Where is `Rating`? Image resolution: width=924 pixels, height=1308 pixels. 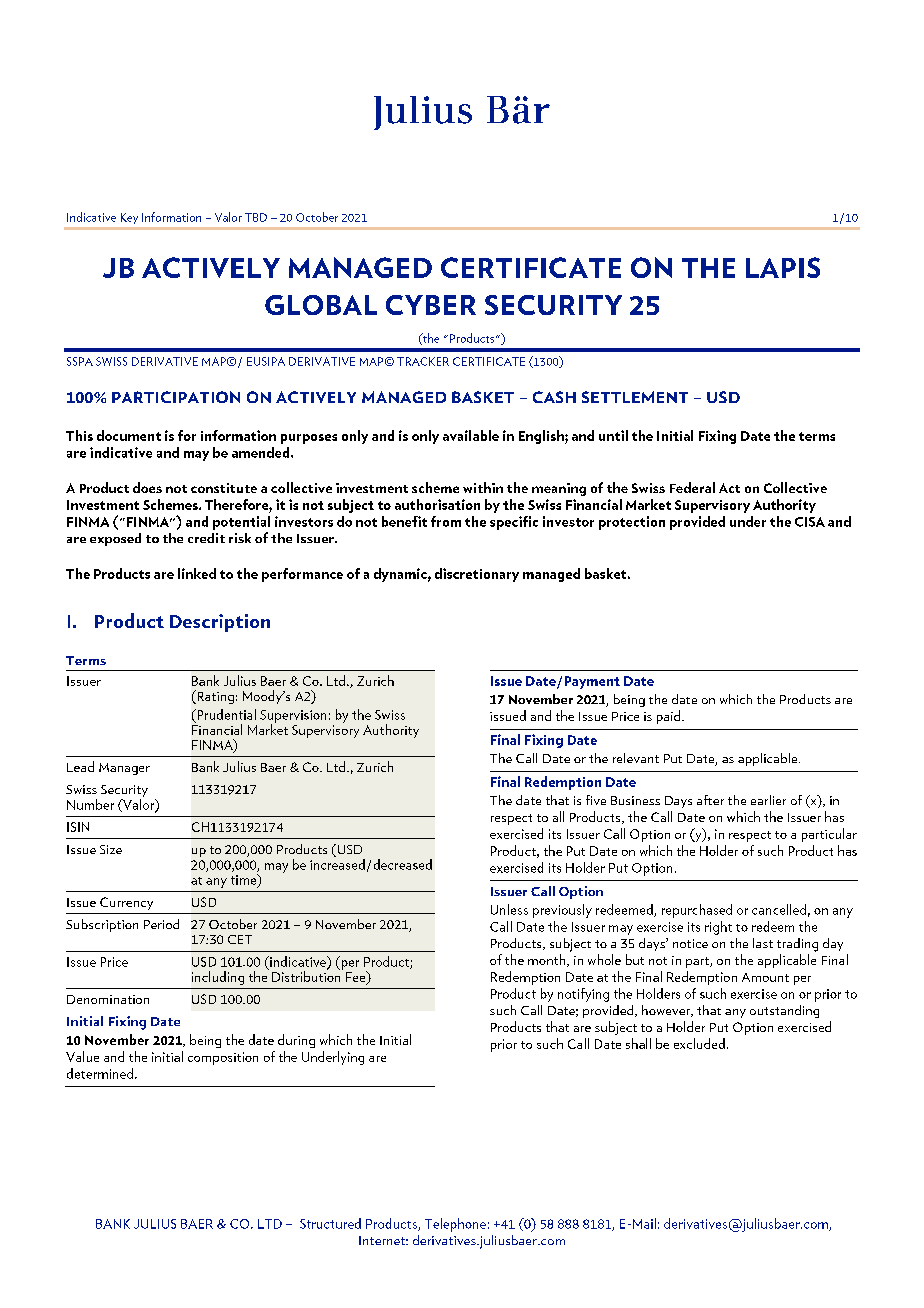
Rating is located at coordinates (214, 697).
